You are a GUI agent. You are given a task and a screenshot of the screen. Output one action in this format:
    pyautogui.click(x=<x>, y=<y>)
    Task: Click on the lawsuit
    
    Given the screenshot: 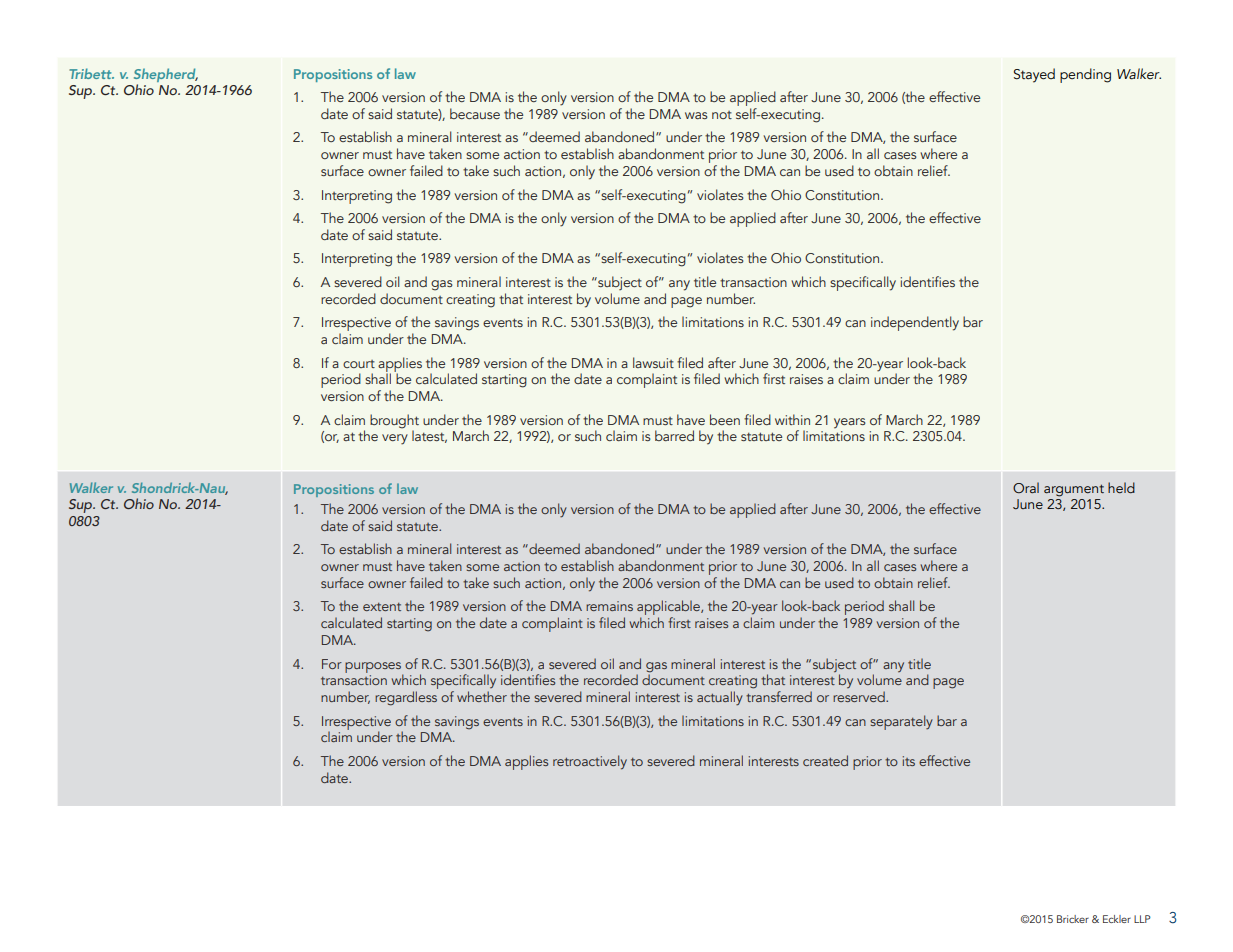 What is the action you would take?
    pyautogui.click(x=653, y=362)
